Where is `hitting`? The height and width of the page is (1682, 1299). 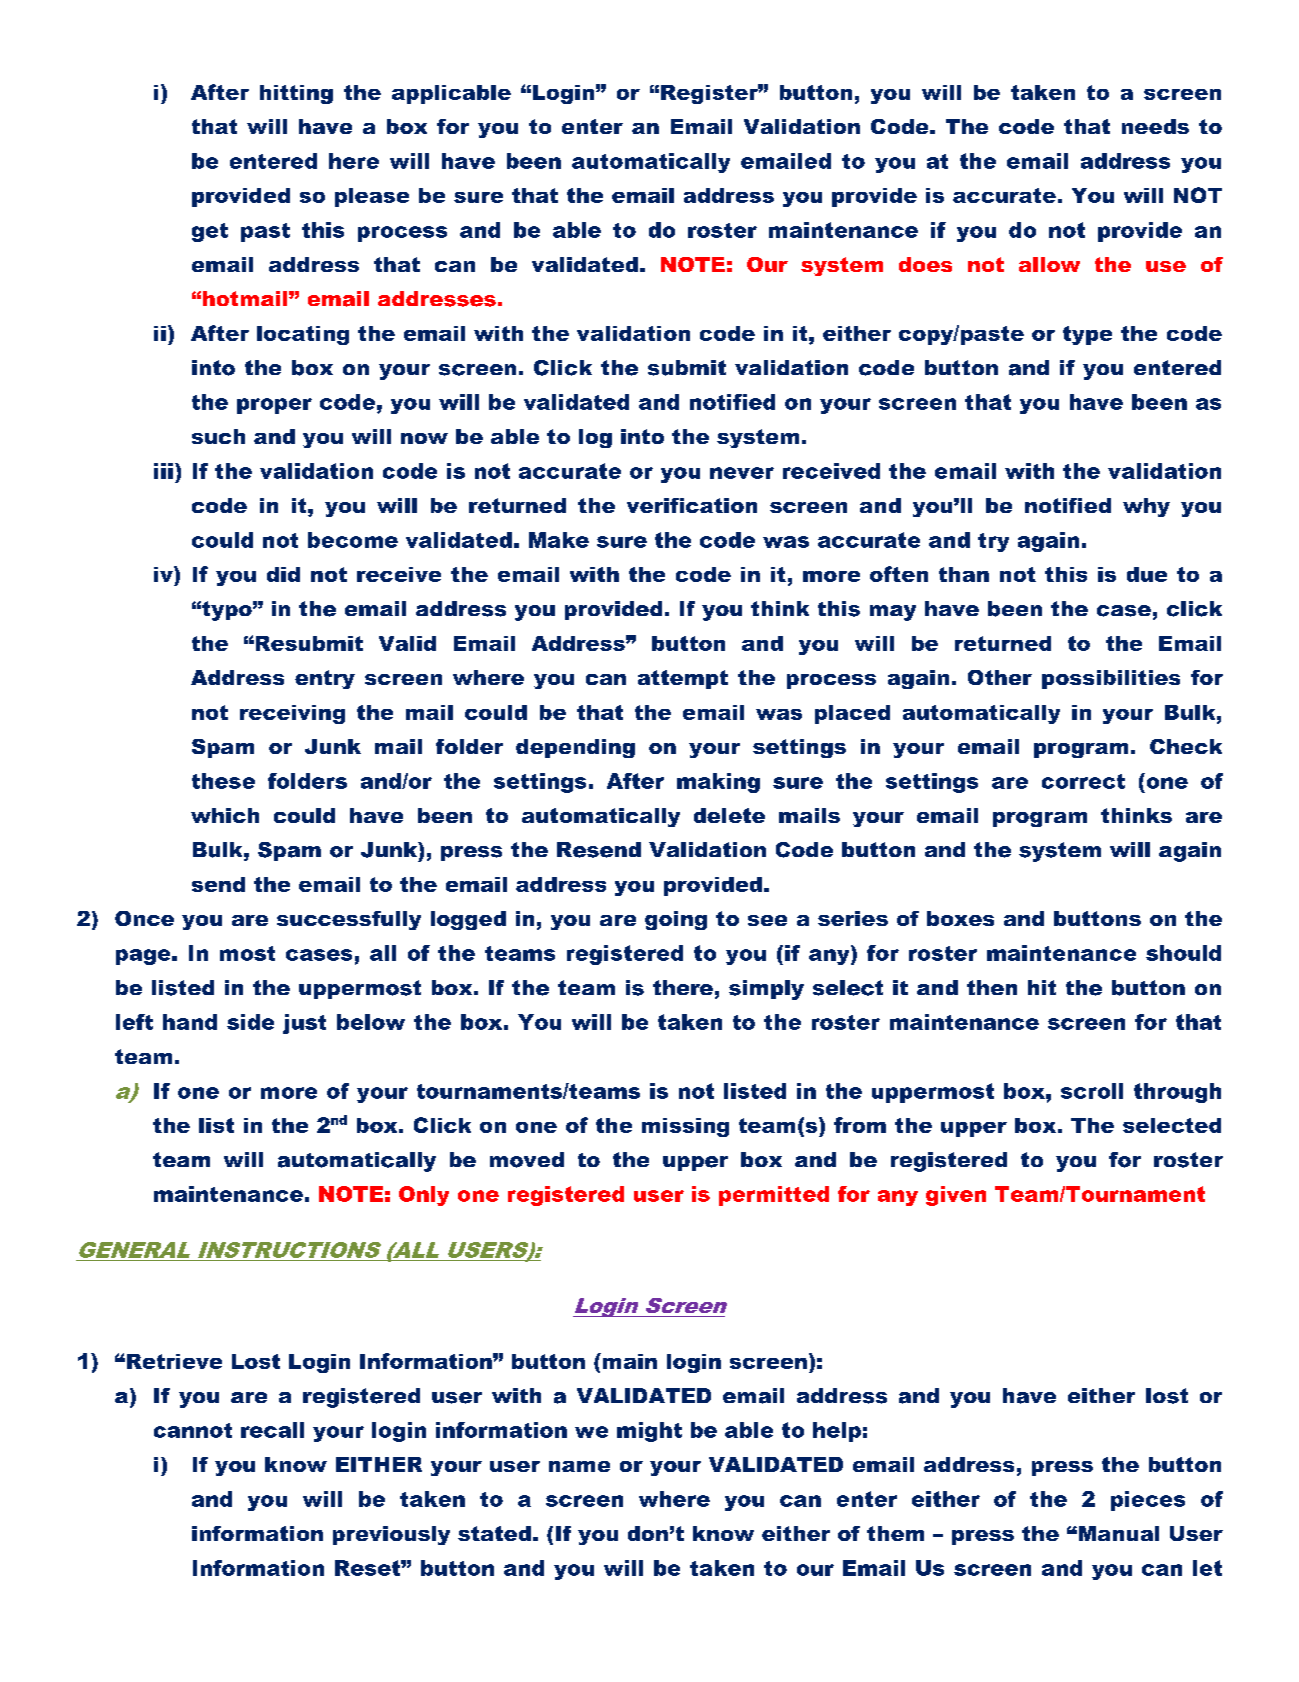 hitting is located at coordinates (296, 94).
